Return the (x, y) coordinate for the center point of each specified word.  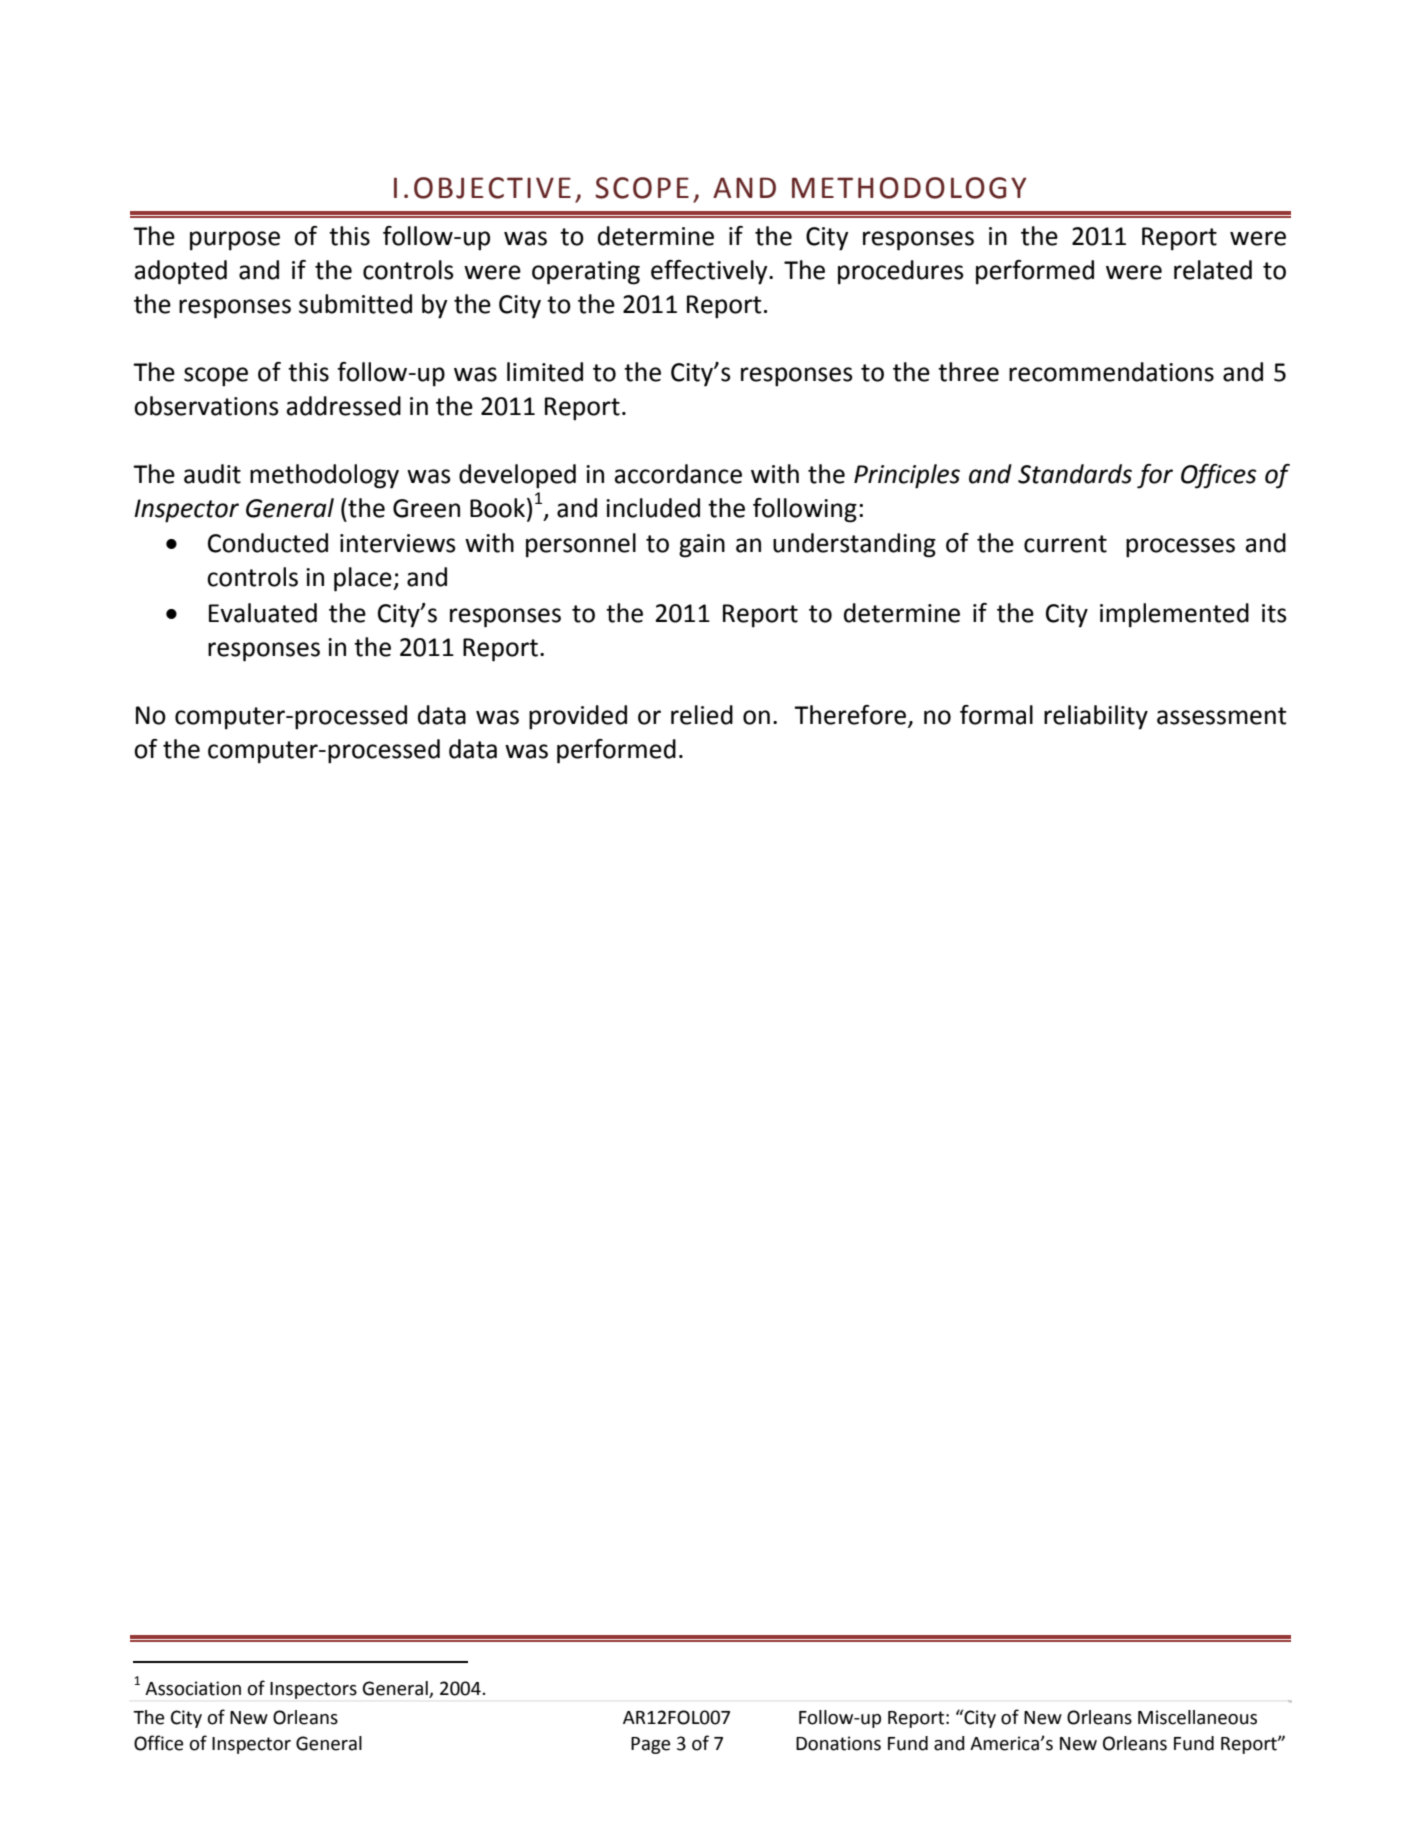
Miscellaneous (1197, 1717)
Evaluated (263, 613)
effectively (710, 272)
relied (702, 715)
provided (578, 717)
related (1213, 270)
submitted (355, 304)
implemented (1174, 615)
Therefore (850, 715)
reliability (1096, 717)
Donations (838, 1743)
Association (193, 1688)
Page (650, 1745)
